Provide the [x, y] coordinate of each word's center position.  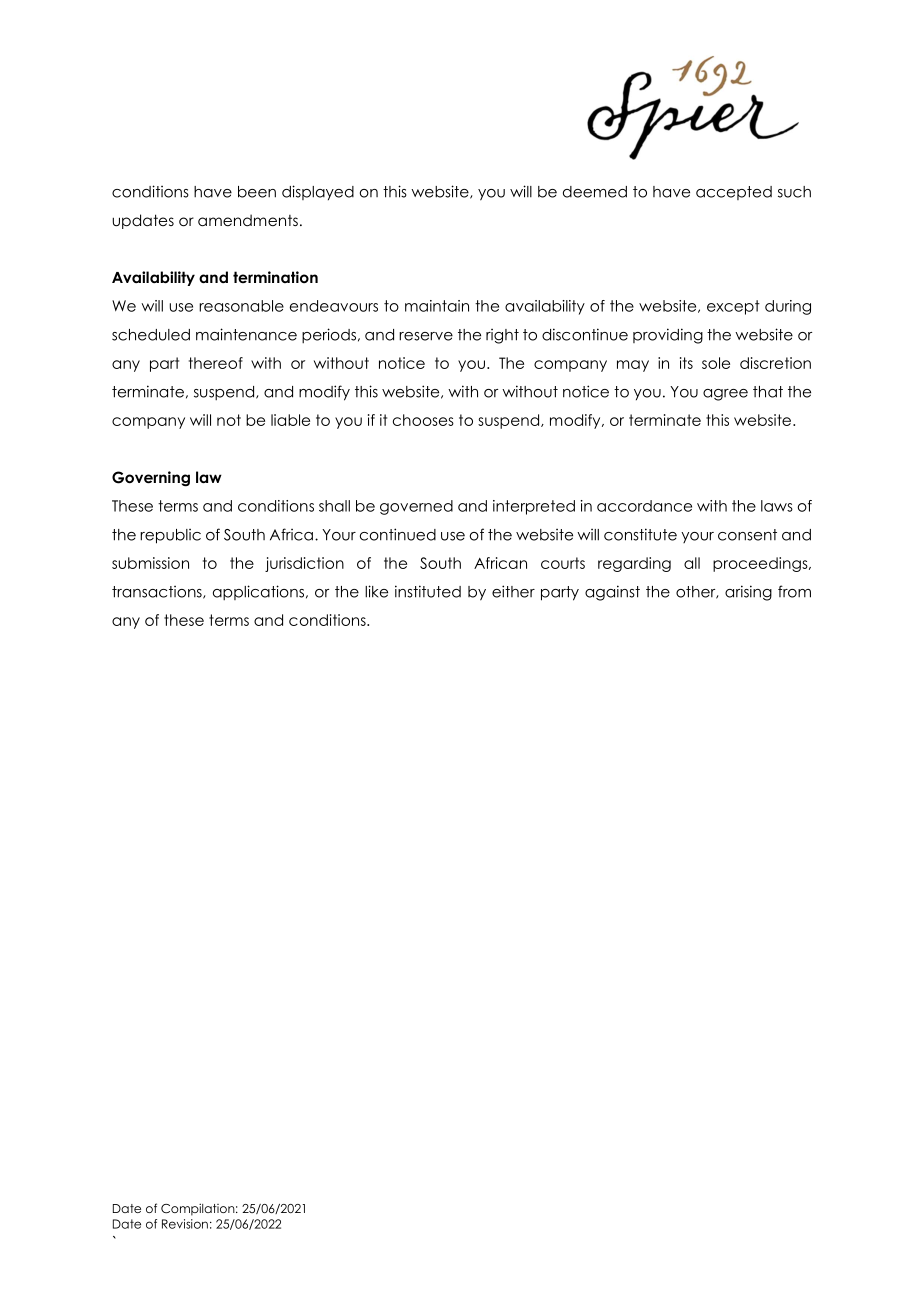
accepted [734, 193]
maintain [437, 306]
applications [260, 592]
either [513, 591]
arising [748, 593]
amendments [248, 220]
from [794, 591]
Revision [185, 1224]
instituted [428, 591]
